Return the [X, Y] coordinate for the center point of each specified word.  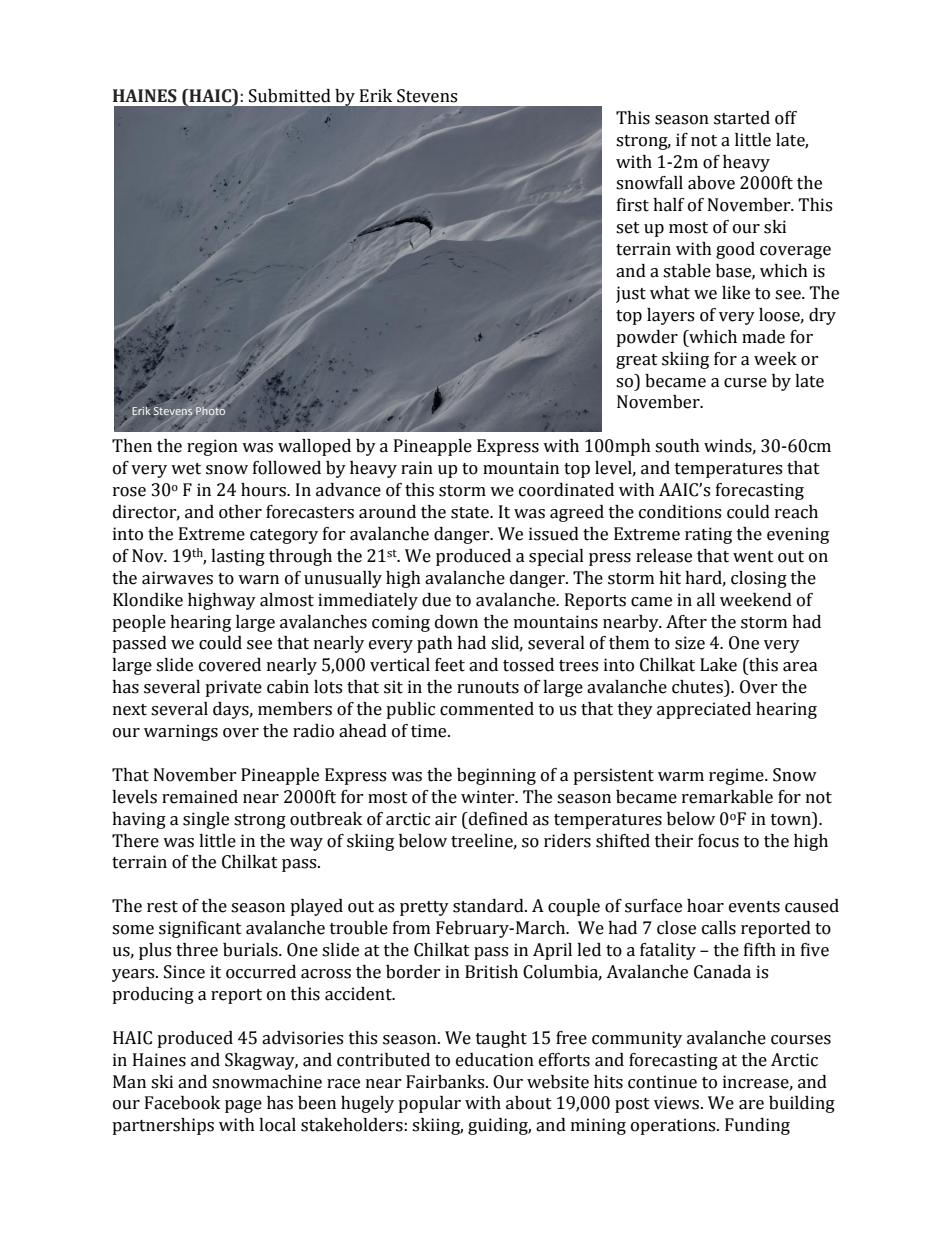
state [471, 513]
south [677, 446]
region [212, 447]
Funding [757, 1126]
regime [737, 776]
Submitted [290, 96]
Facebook [182, 1103]
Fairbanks [446, 1082]
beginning [496, 776]
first [633, 205]
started [742, 118]
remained [200, 797]
